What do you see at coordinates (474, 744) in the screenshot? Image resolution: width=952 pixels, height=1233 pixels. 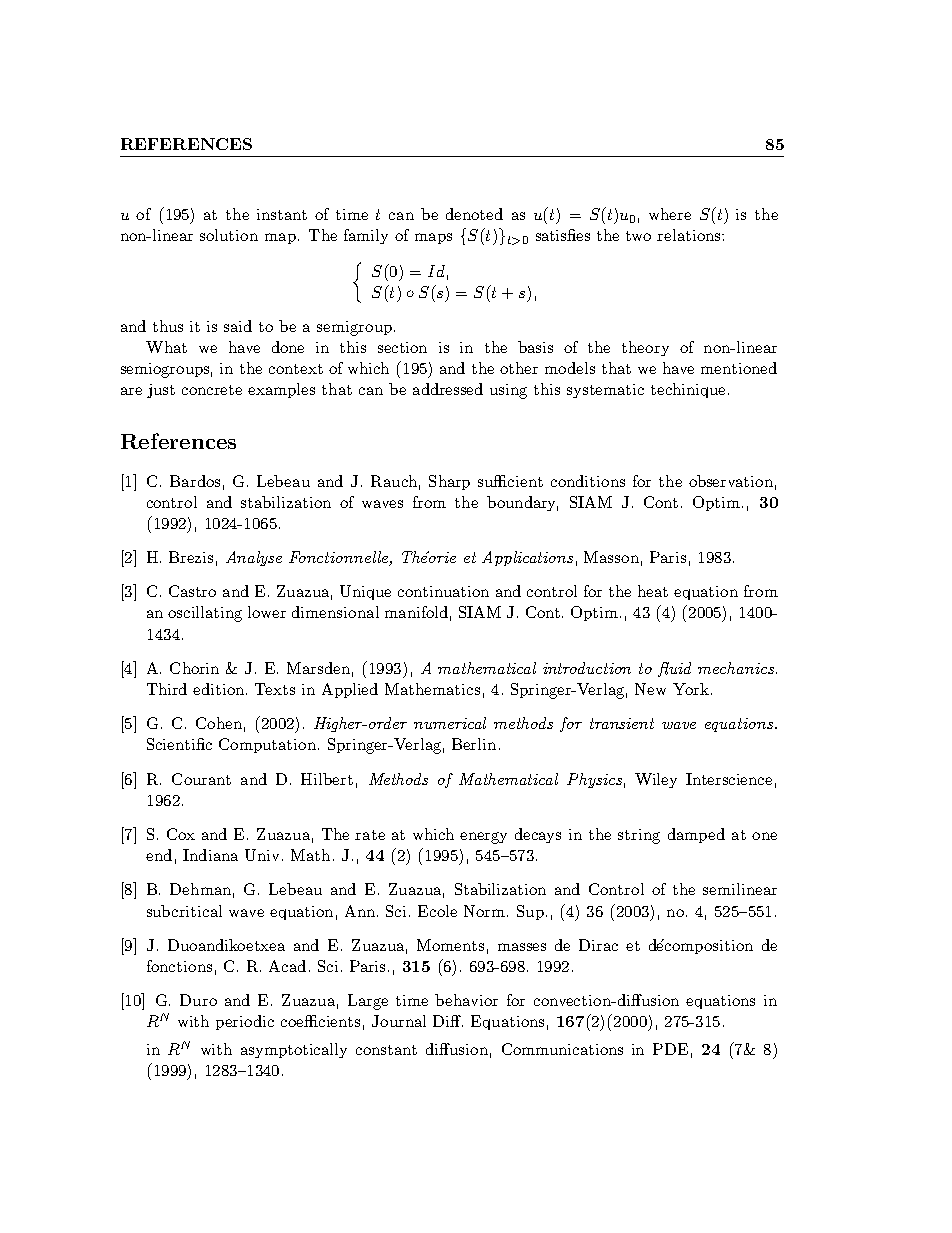 I see `Berlin` at bounding box center [474, 744].
